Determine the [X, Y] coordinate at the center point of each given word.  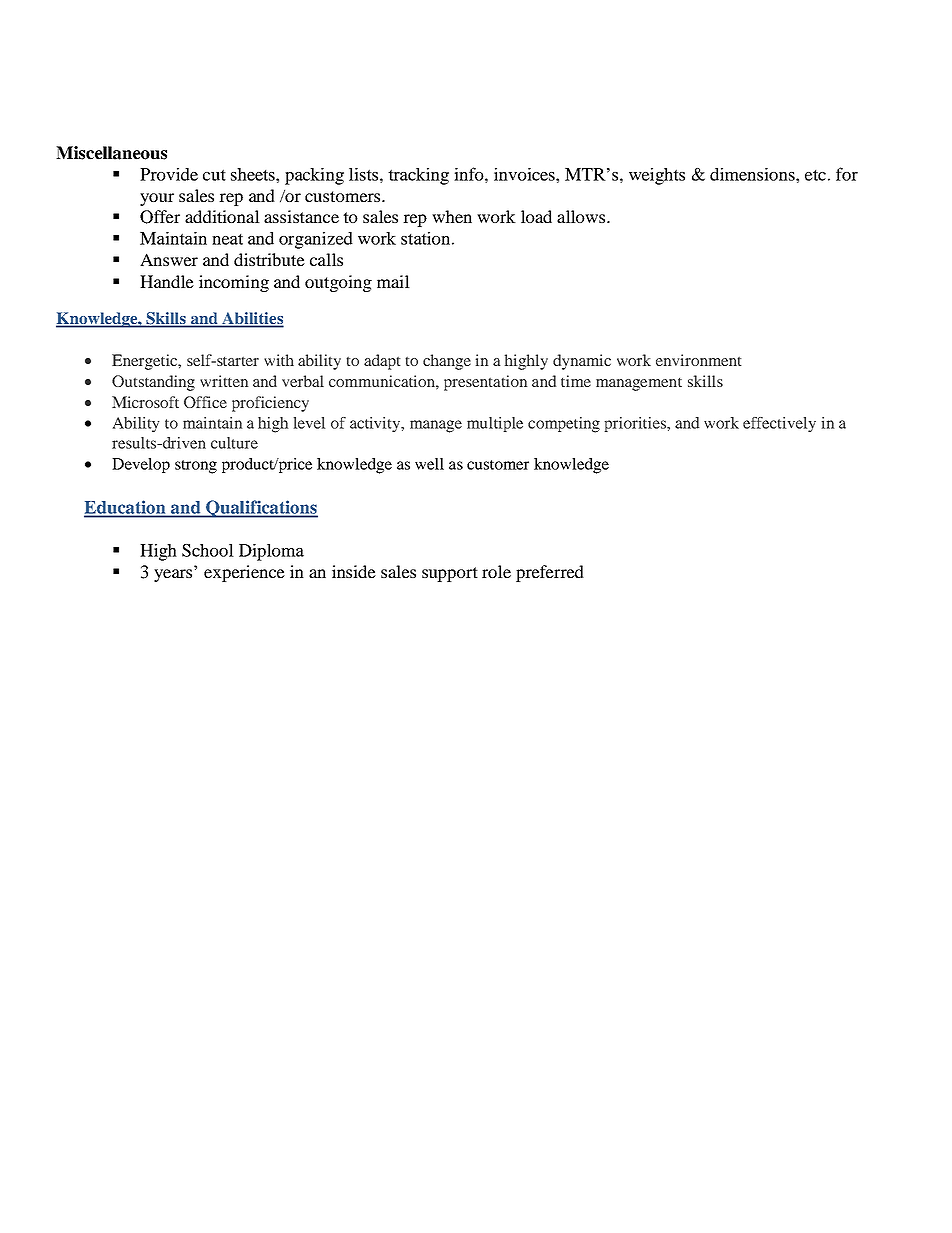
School [208, 550]
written [224, 381]
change [447, 362]
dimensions [753, 174]
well [429, 464]
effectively [779, 425]
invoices [525, 174]
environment [699, 360]
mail [393, 281]
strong [196, 467]
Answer [169, 259]
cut [214, 175]
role [496, 571]
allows [582, 216]
